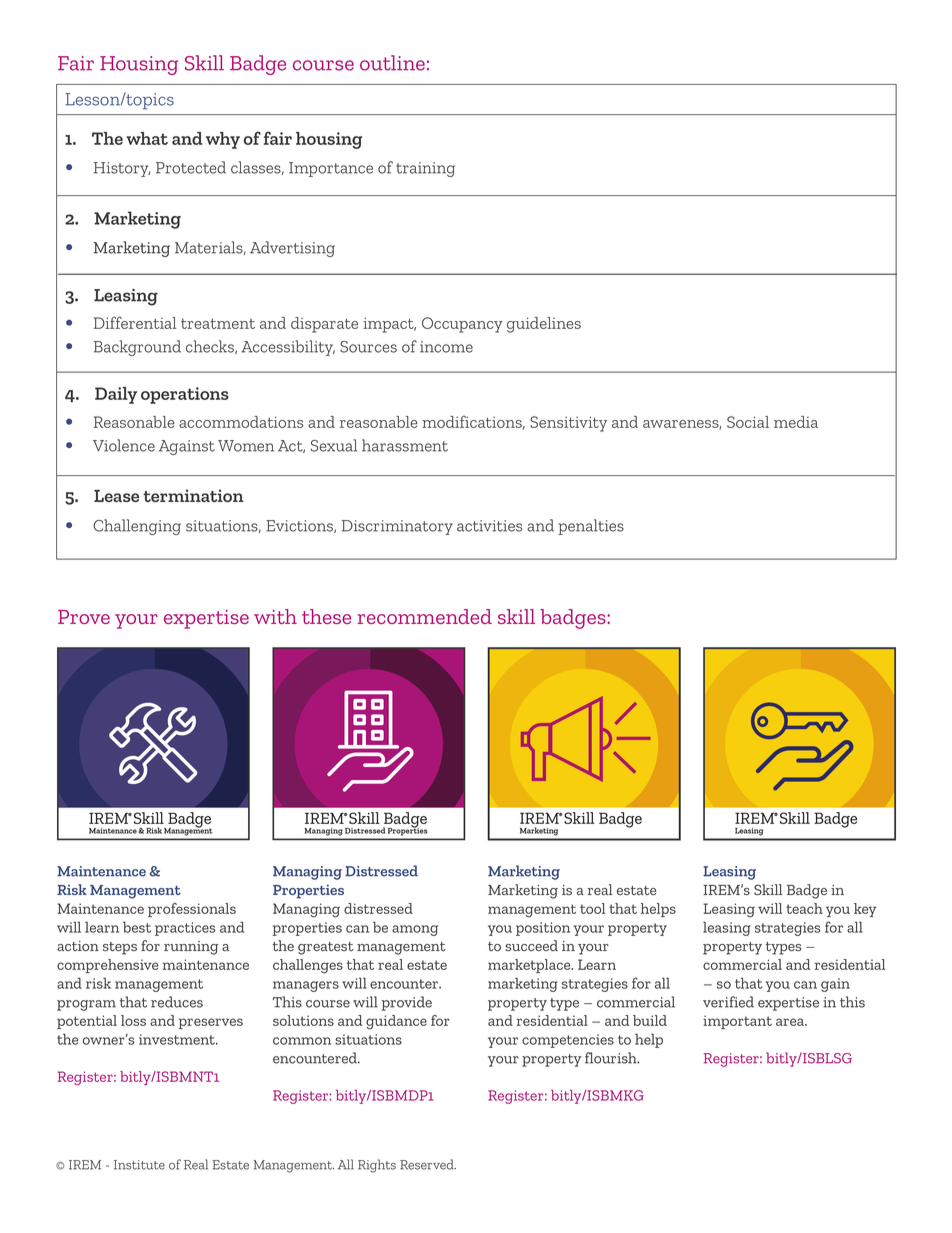 This screenshot has height=1233, width=952. I want to click on training, so click(425, 169).
